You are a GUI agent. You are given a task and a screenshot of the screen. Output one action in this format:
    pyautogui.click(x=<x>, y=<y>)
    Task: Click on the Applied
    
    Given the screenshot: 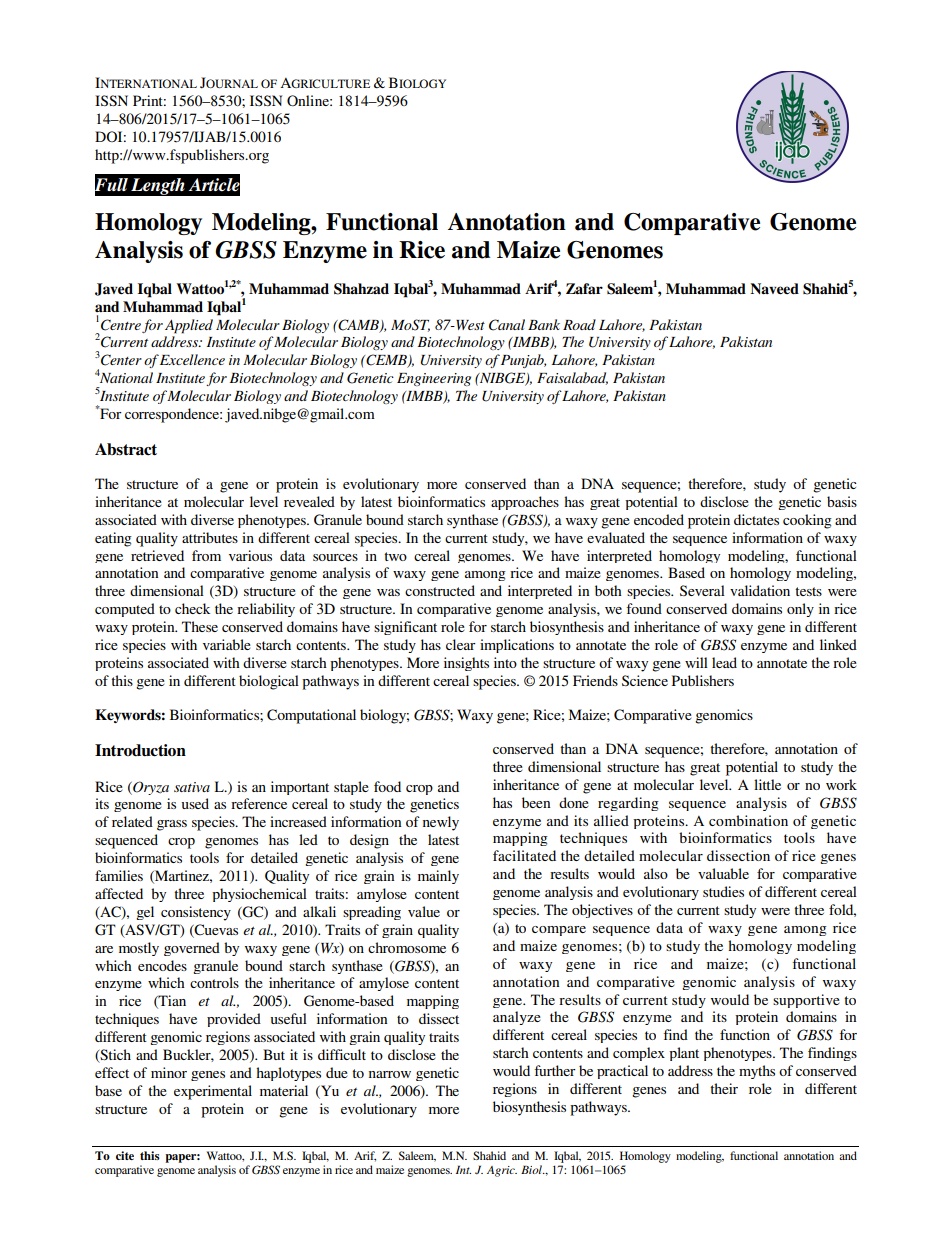 What is the action you would take?
    pyautogui.click(x=189, y=326)
